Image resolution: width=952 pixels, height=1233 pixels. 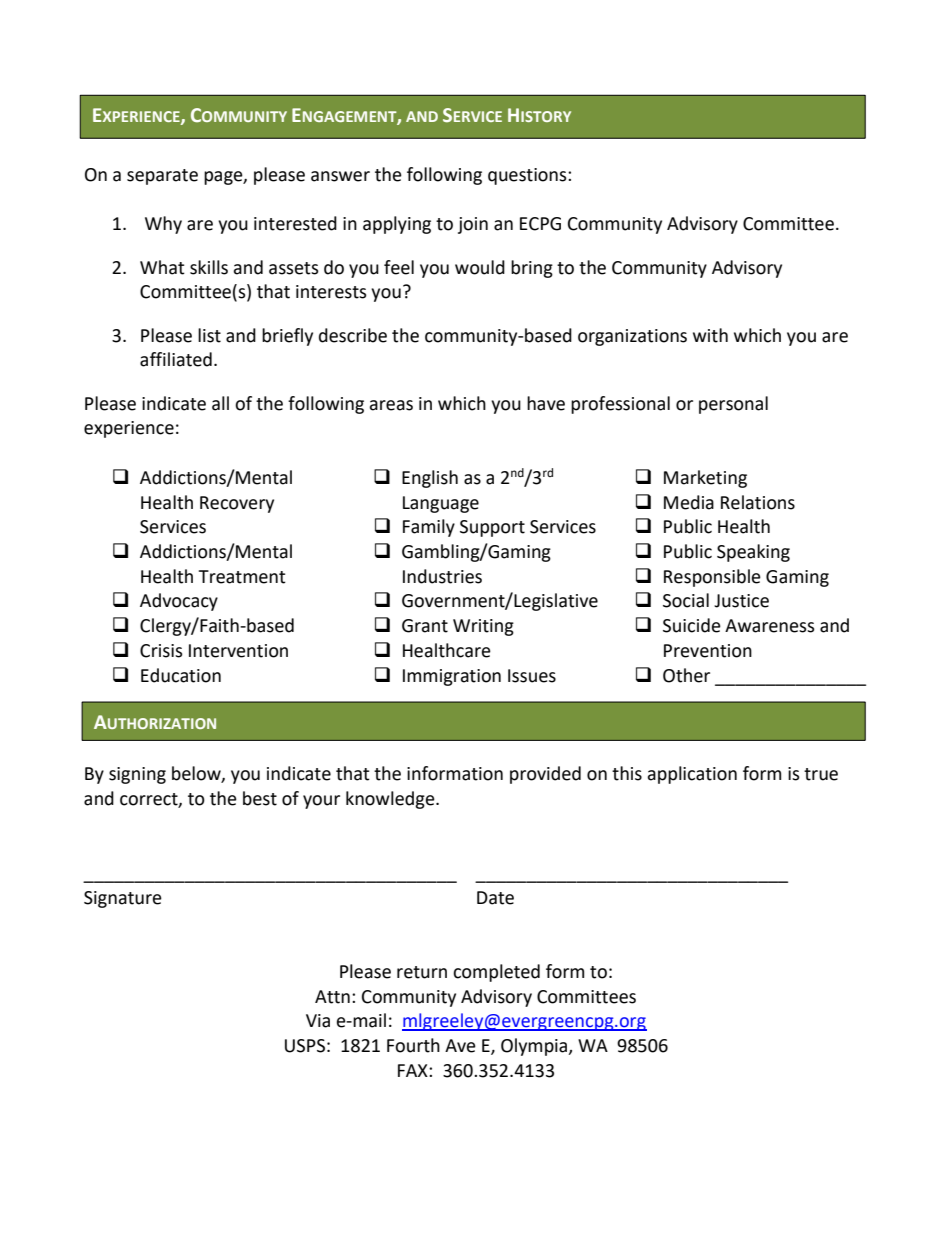 I want to click on Marketing, so click(x=705, y=479).
